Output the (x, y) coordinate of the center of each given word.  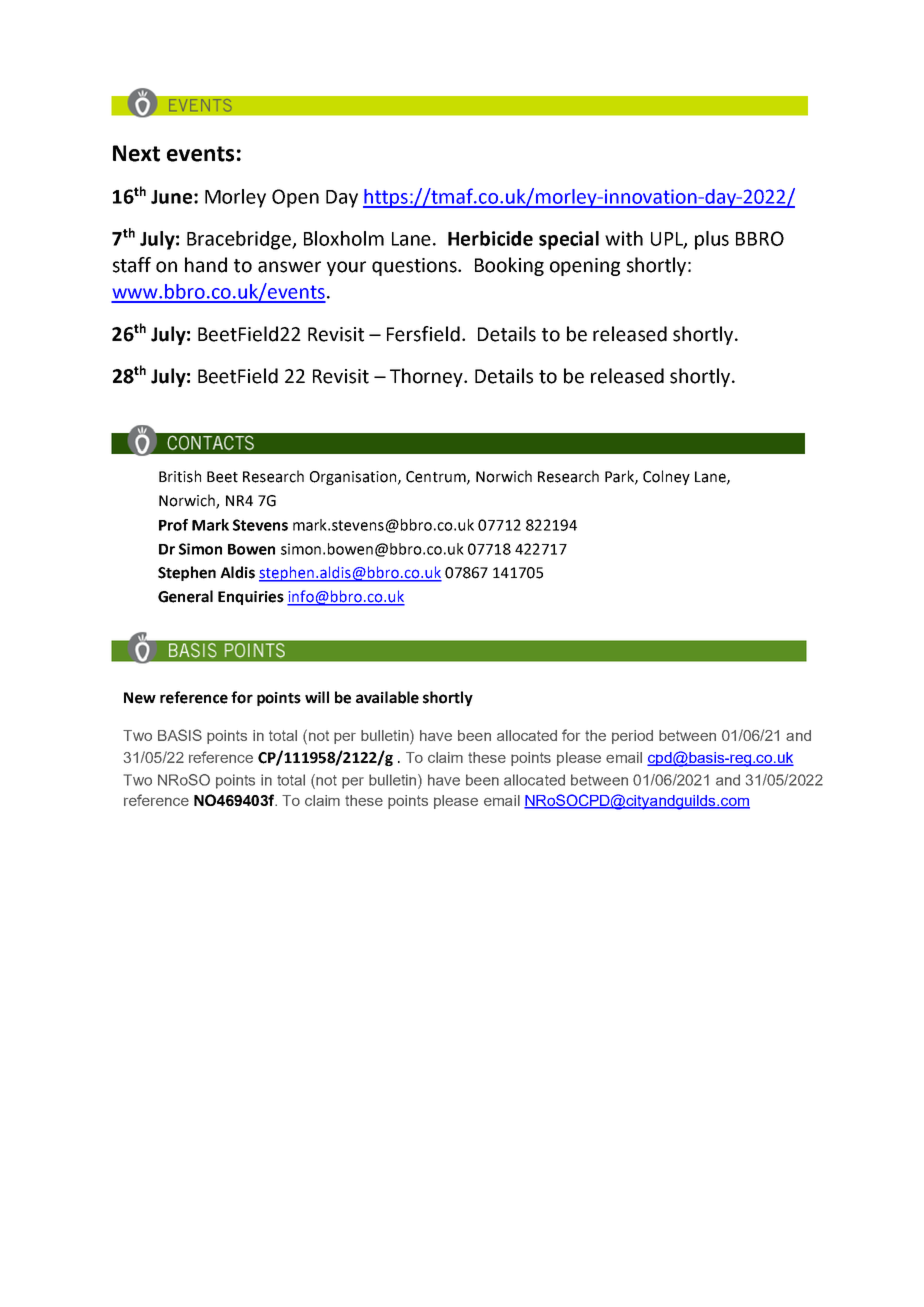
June (171, 197)
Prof (173, 525)
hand (206, 265)
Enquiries (251, 598)
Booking (509, 266)
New (140, 698)
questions (415, 267)
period (632, 737)
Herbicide (490, 238)
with (624, 238)
